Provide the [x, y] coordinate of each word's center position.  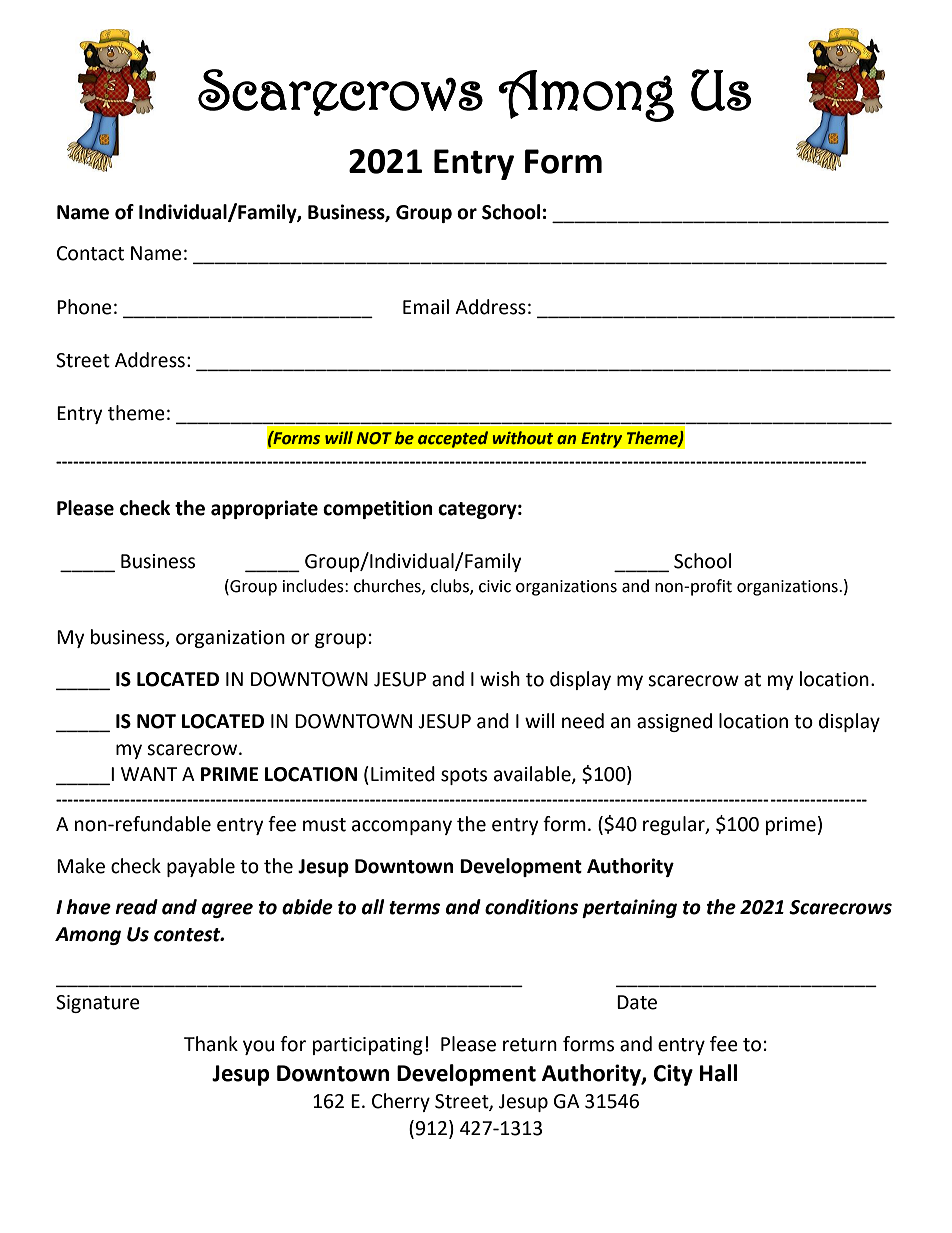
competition [378, 509]
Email [426, 307]
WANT [149, 774]
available [533, 775]
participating [368, 1046]
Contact [90, 253]
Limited [403, 774]
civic [495, 586]
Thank [211, 1044]
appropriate [264, 509]
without [523, 438]
